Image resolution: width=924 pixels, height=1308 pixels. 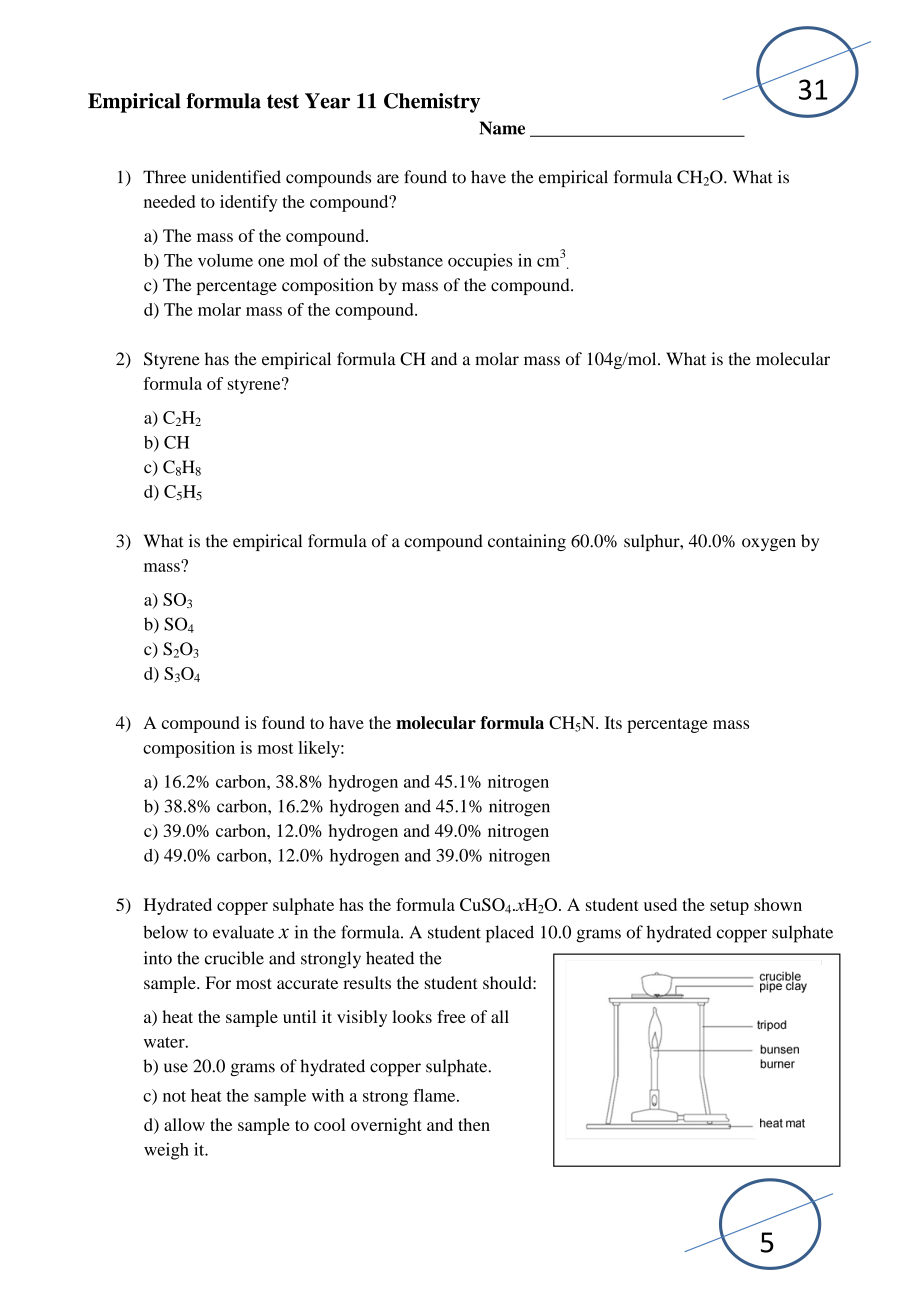 What do you see at coordinates (480, 262) in the document?
I see `occupies` at bounding box center [480, 262].
